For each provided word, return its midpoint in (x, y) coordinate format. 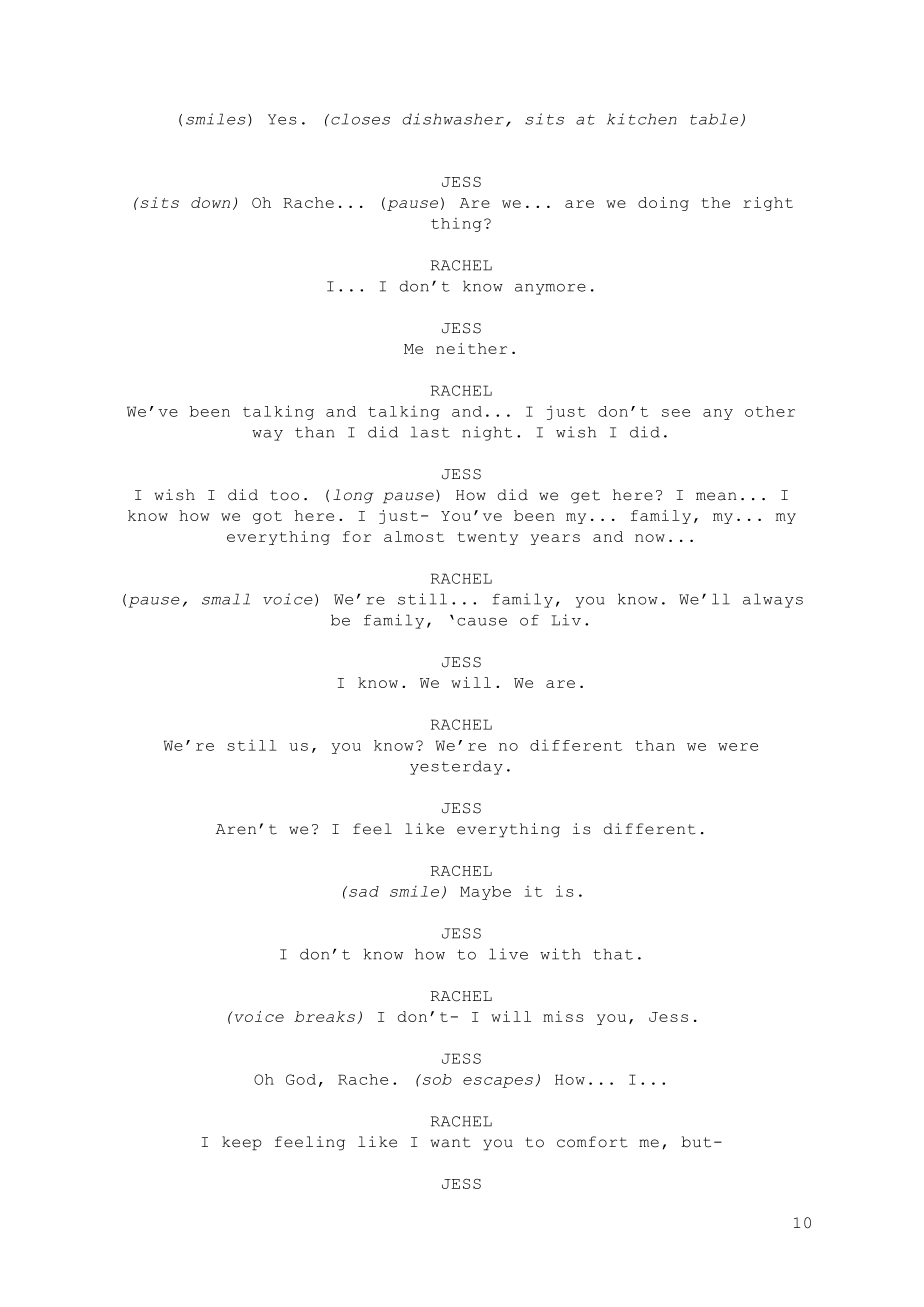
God (301, 1079)
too (284, 495)
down (210, 202)
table (714, 119)
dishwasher (453, 119)
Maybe (485, 893)
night (487, 433)
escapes (498, 1082)
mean (716, 496)
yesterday (456, 767)
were (738, 747)
